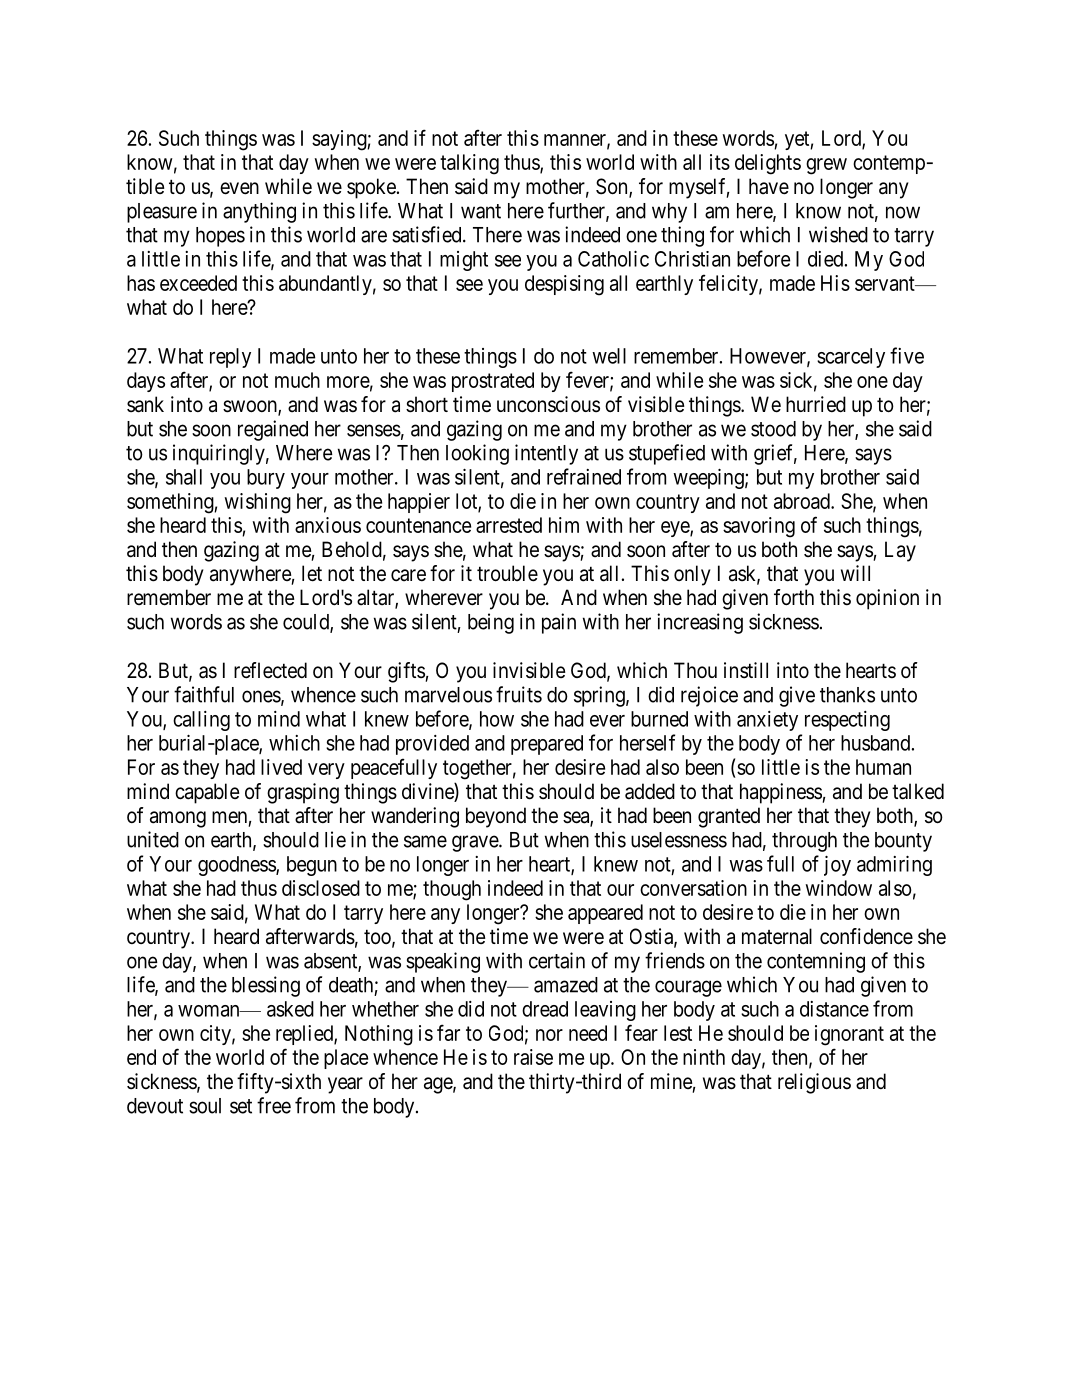  What do you see at coordinates (547, 745) in the screenshot?
I see `prepared` at bounding box center [547, 745].
